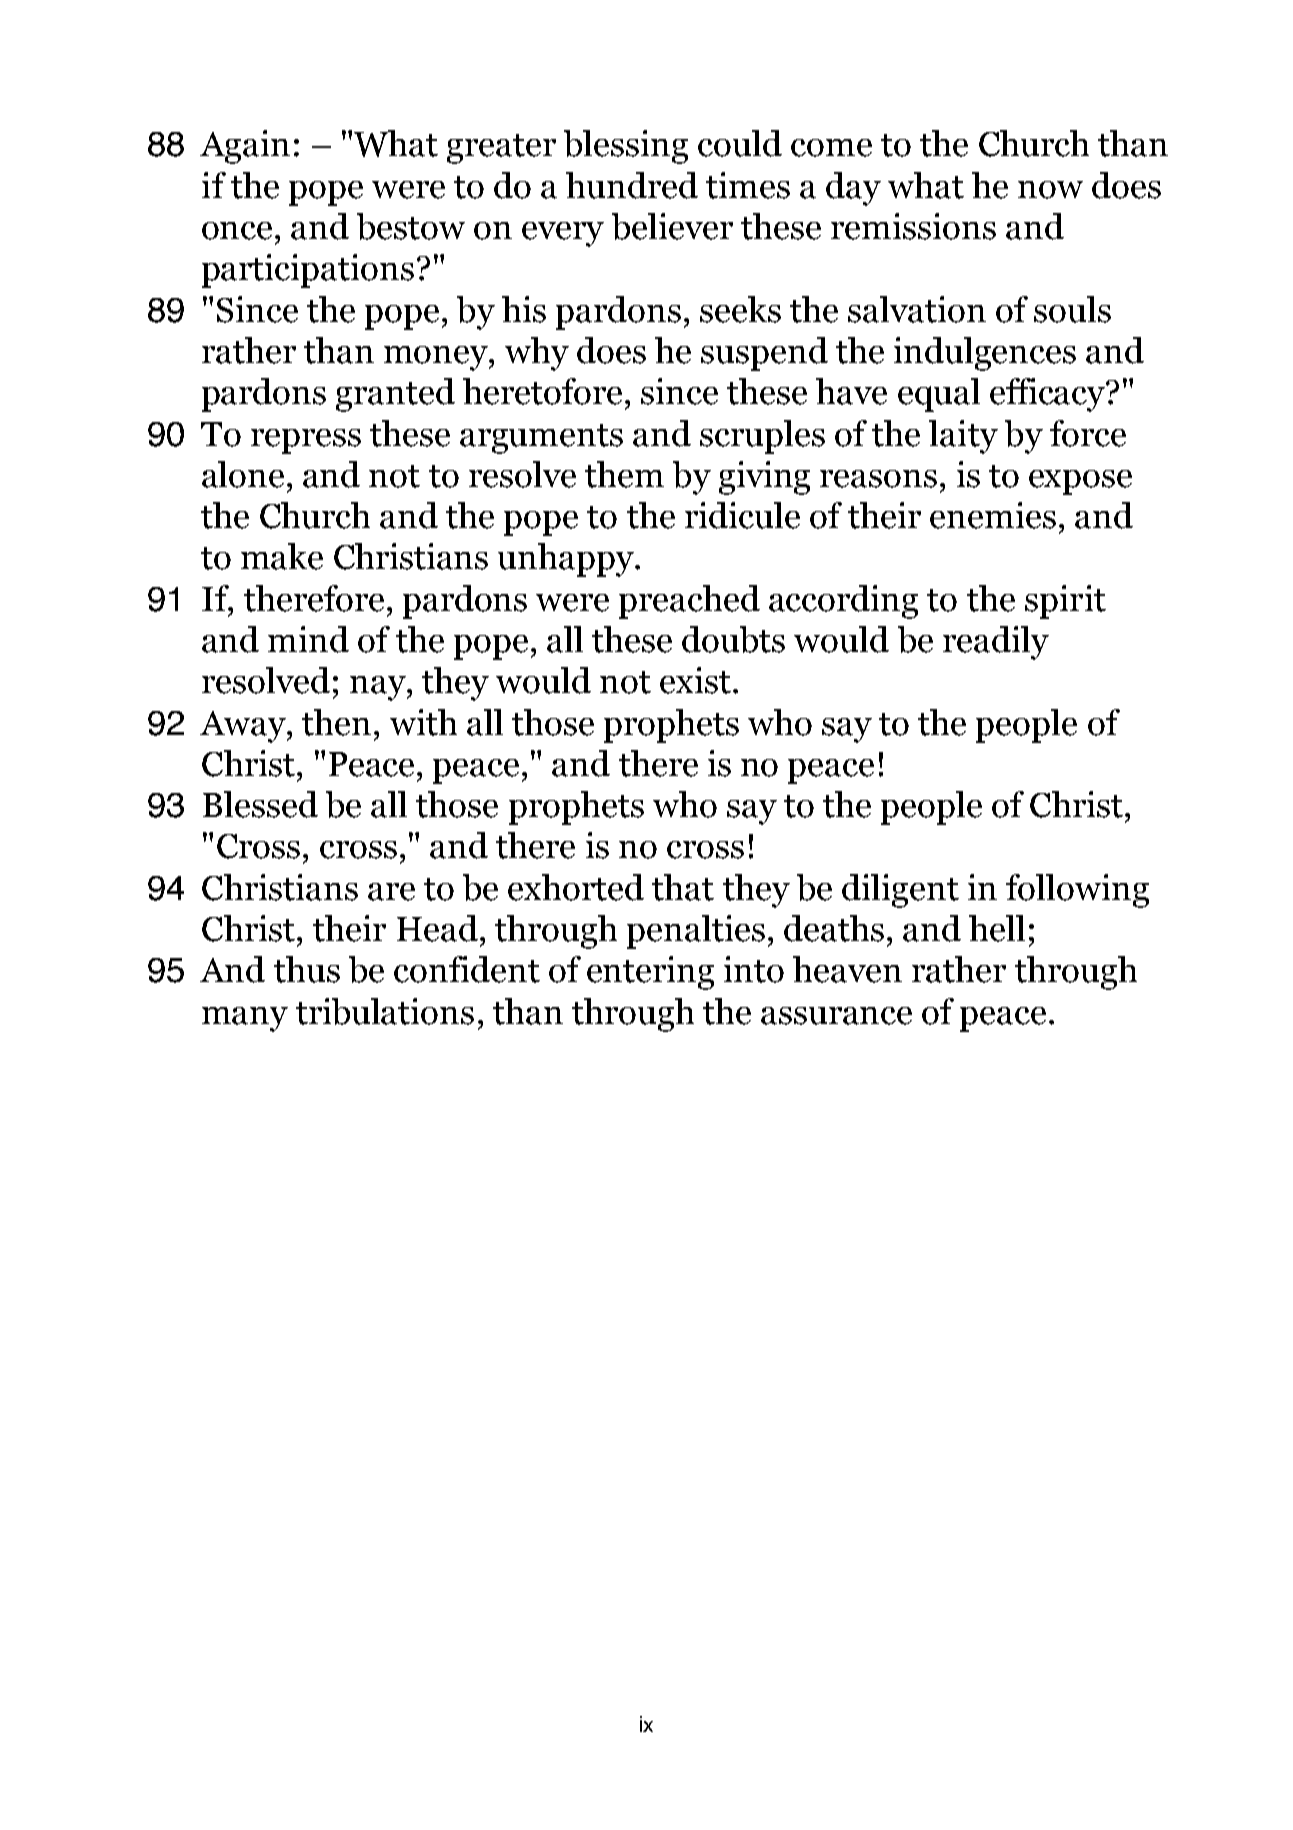 The width and height of the screenshot is (1293, 1830). Describe the element at coordinates (1065, 602) in the screenshot. I see `spirit` at that location.
